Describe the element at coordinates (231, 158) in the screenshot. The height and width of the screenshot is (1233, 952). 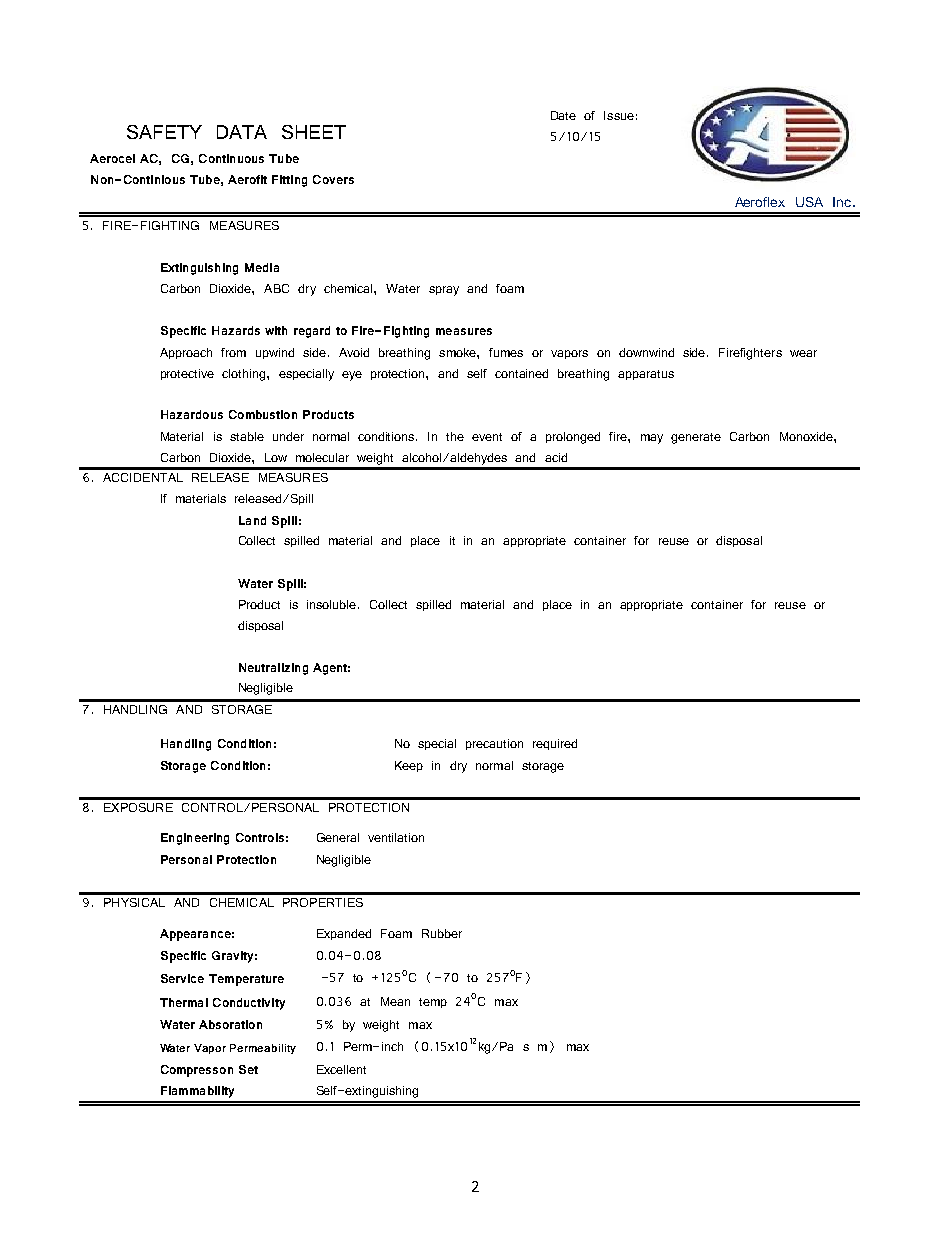
I see `Continuous` at that location.
